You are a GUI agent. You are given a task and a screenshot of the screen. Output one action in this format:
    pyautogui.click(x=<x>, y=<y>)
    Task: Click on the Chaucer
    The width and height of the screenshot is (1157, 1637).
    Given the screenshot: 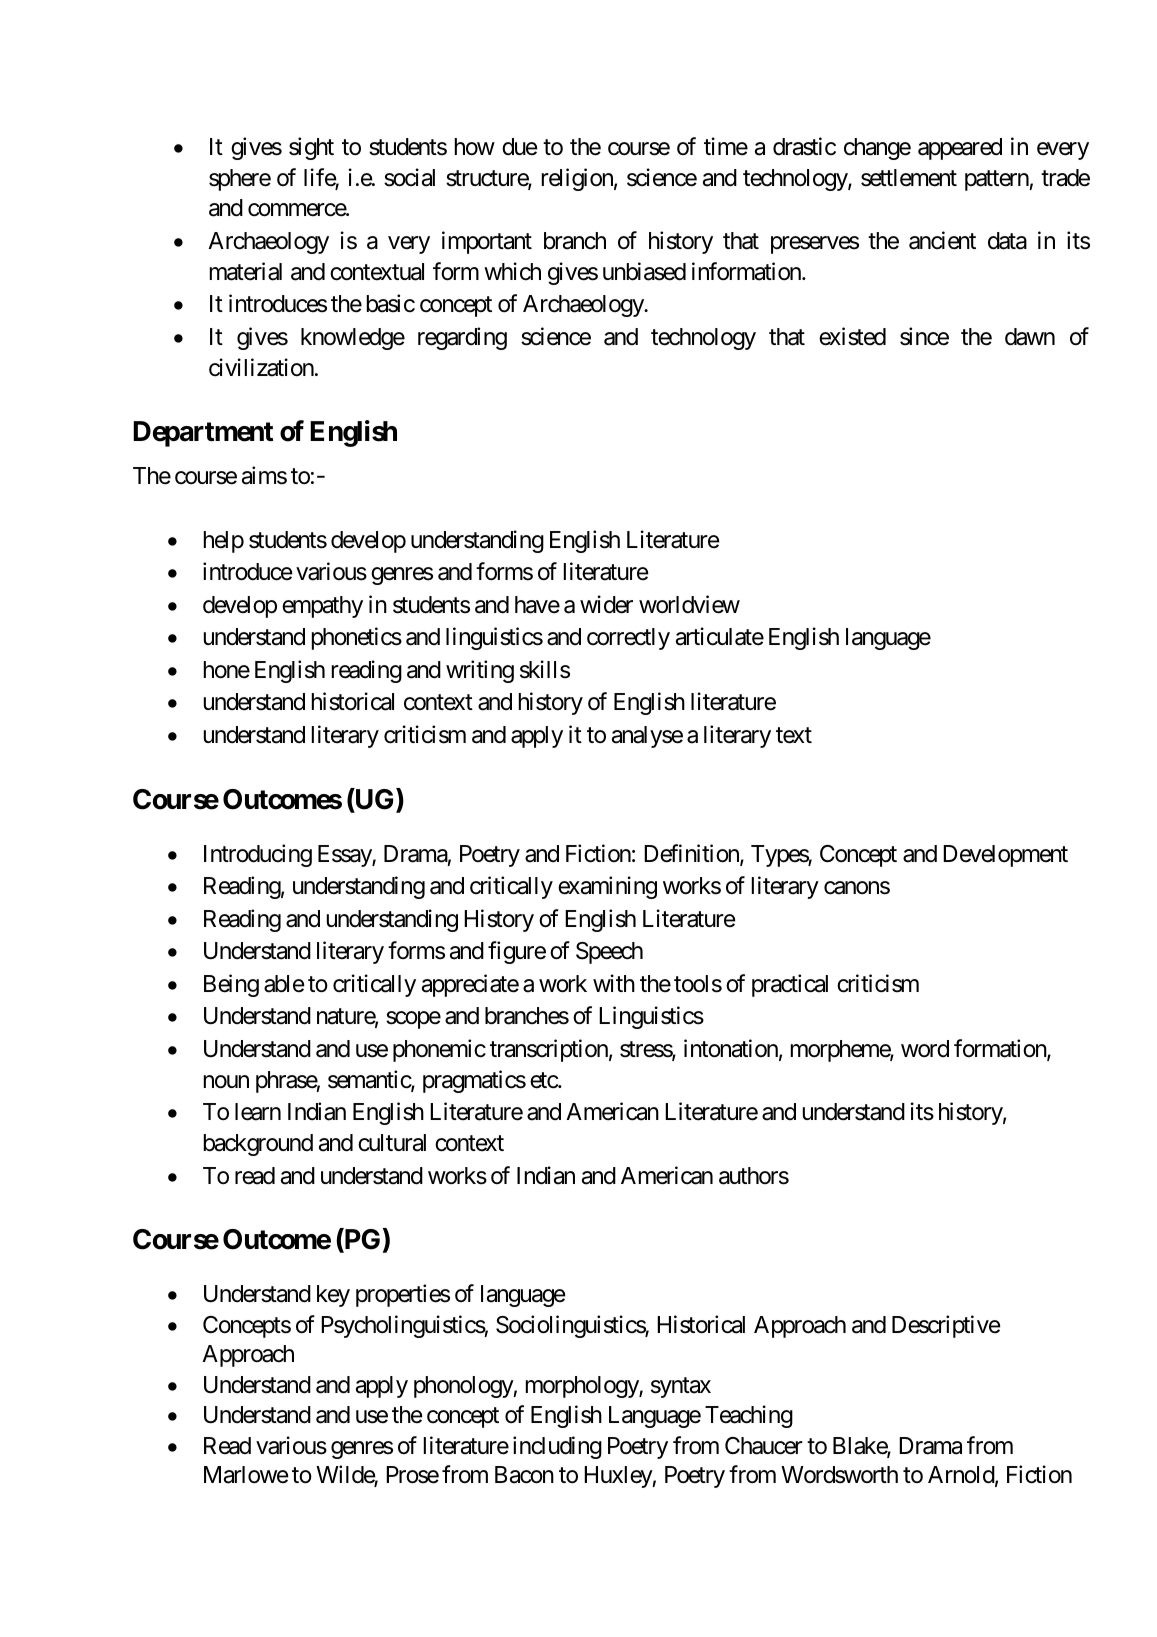 What is the action you would take?
    pyautogui.click(x=764, y=1446)
